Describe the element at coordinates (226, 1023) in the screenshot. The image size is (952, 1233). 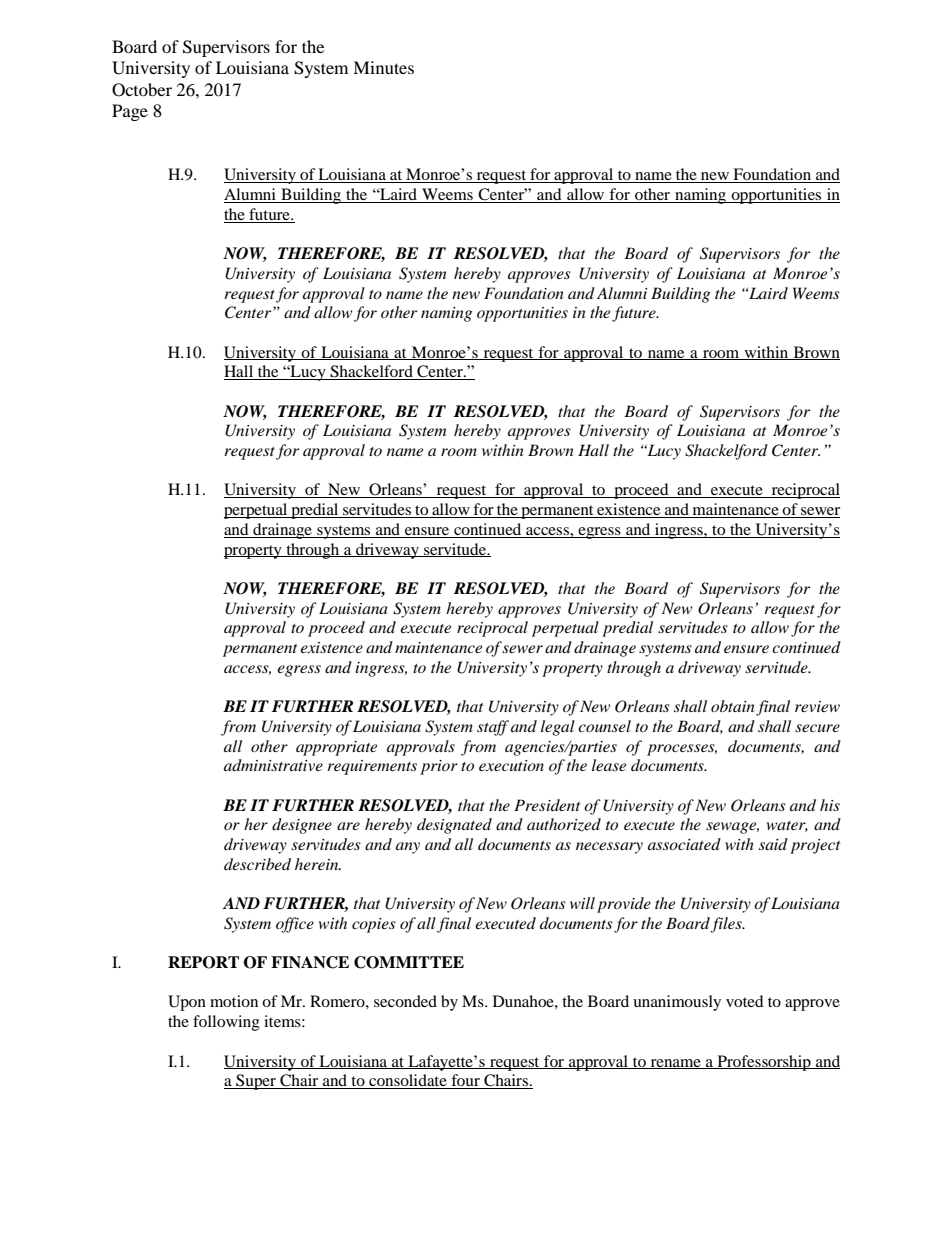
I see `following` at that location.
